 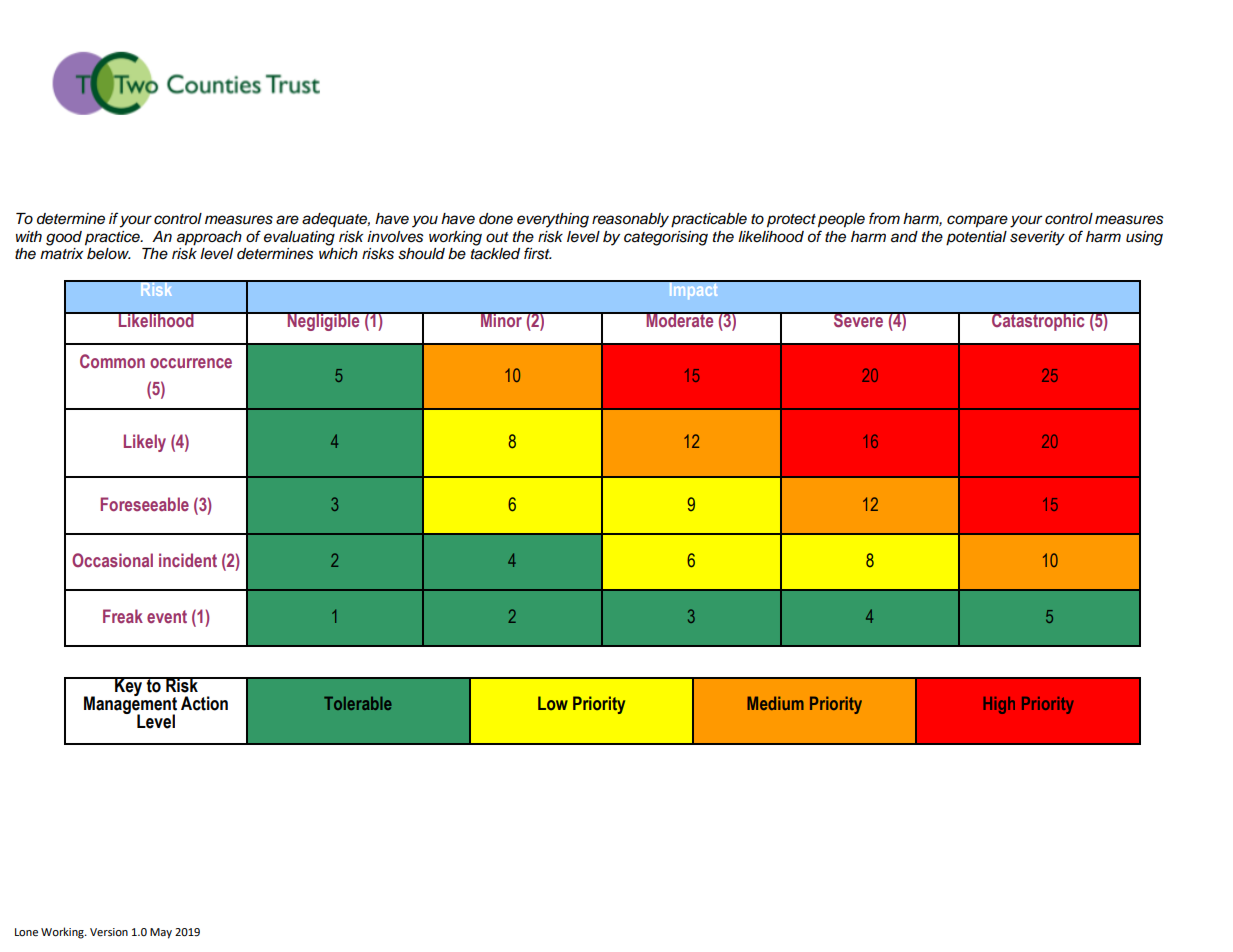 What do you see at coordinates (161, 933) in the image?
I see `May` at bounding box center [161, 933].
